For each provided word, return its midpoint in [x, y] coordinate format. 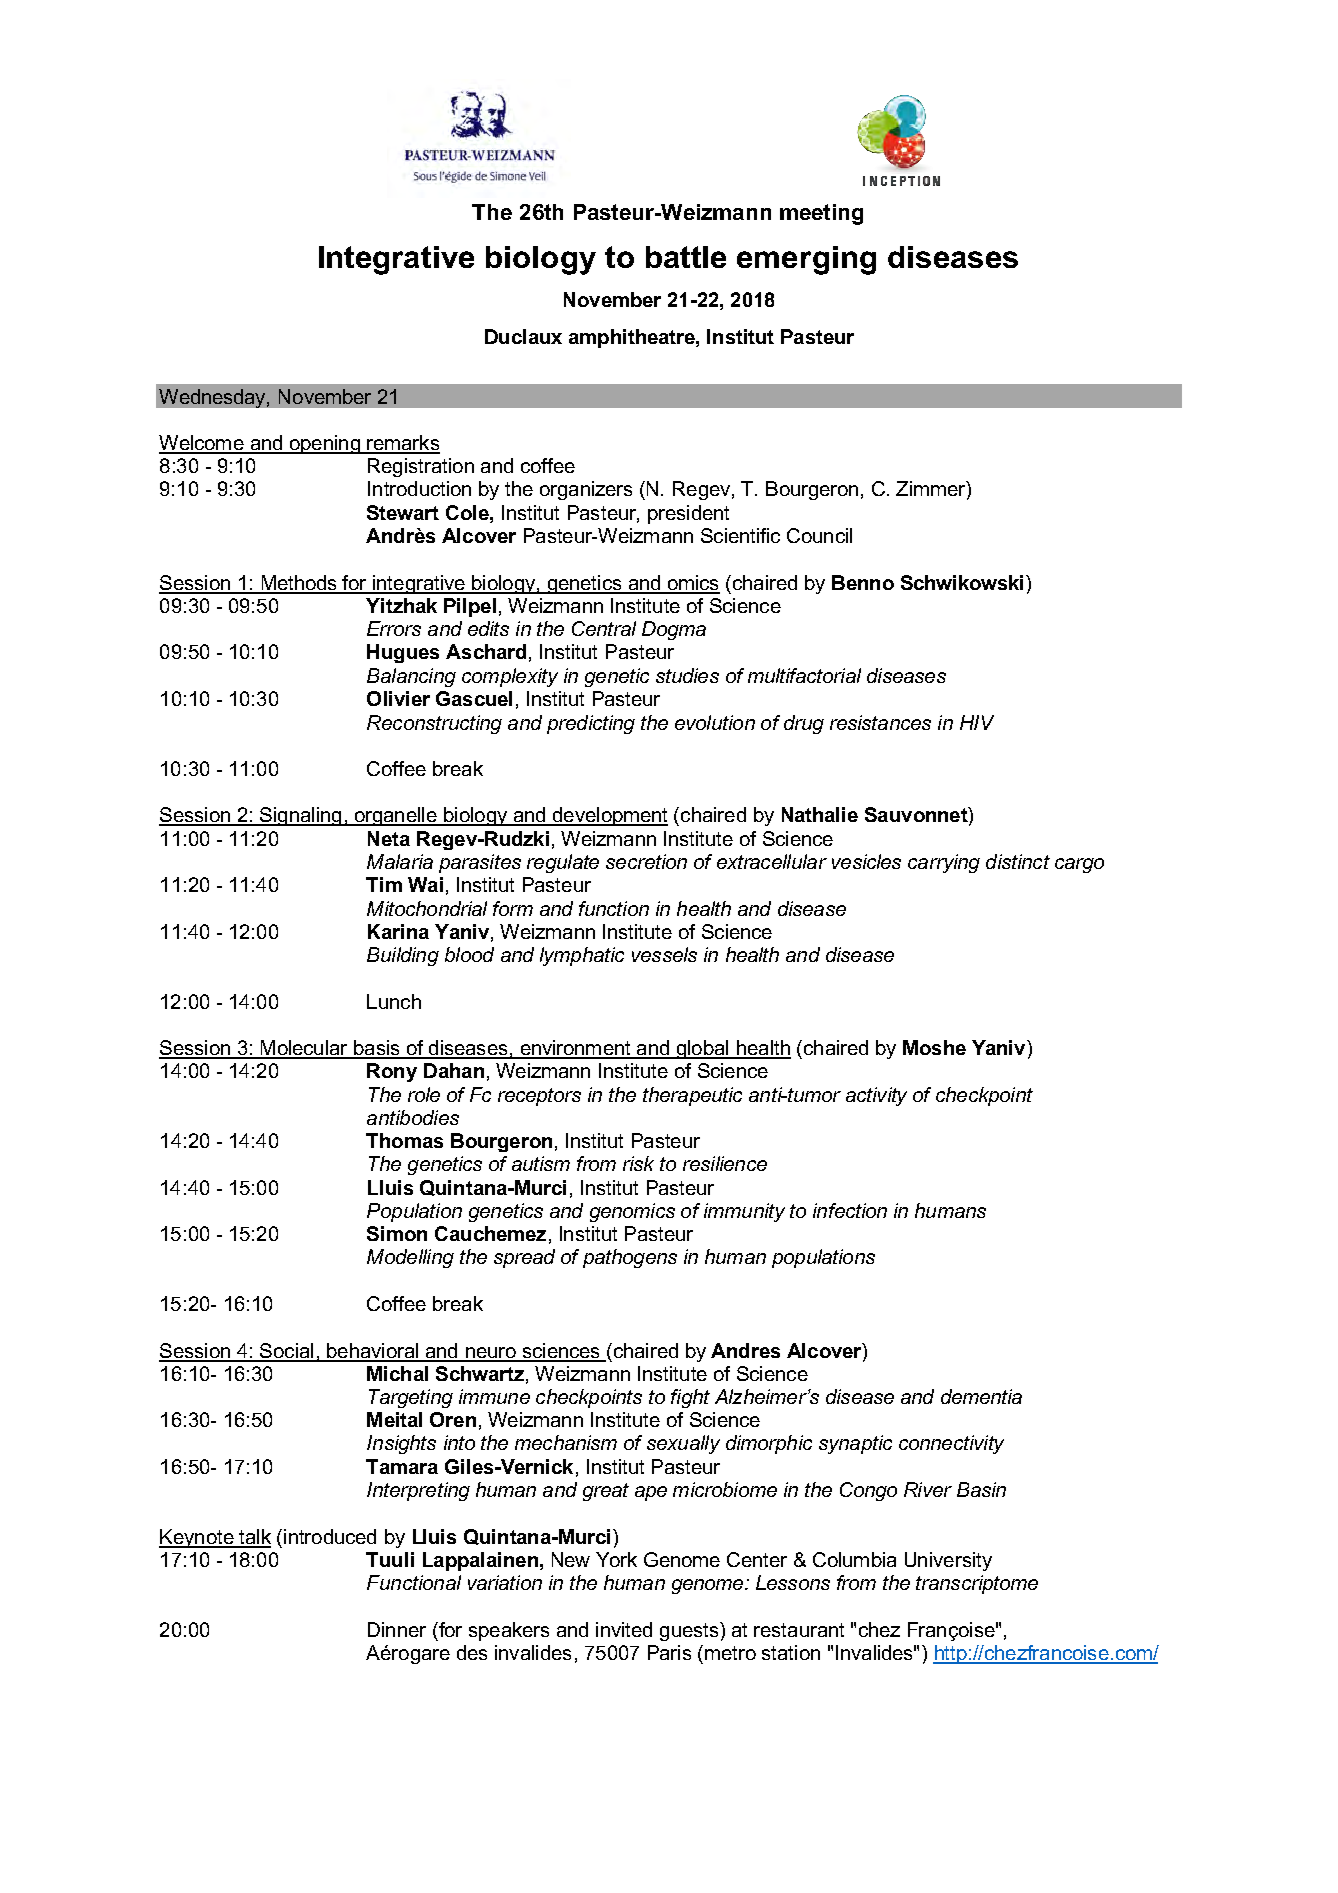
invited [624, 1629]
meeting [821, 214]
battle [686, 257]
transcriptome [977, 1584]
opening [324, 444]
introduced [330, 1536]
